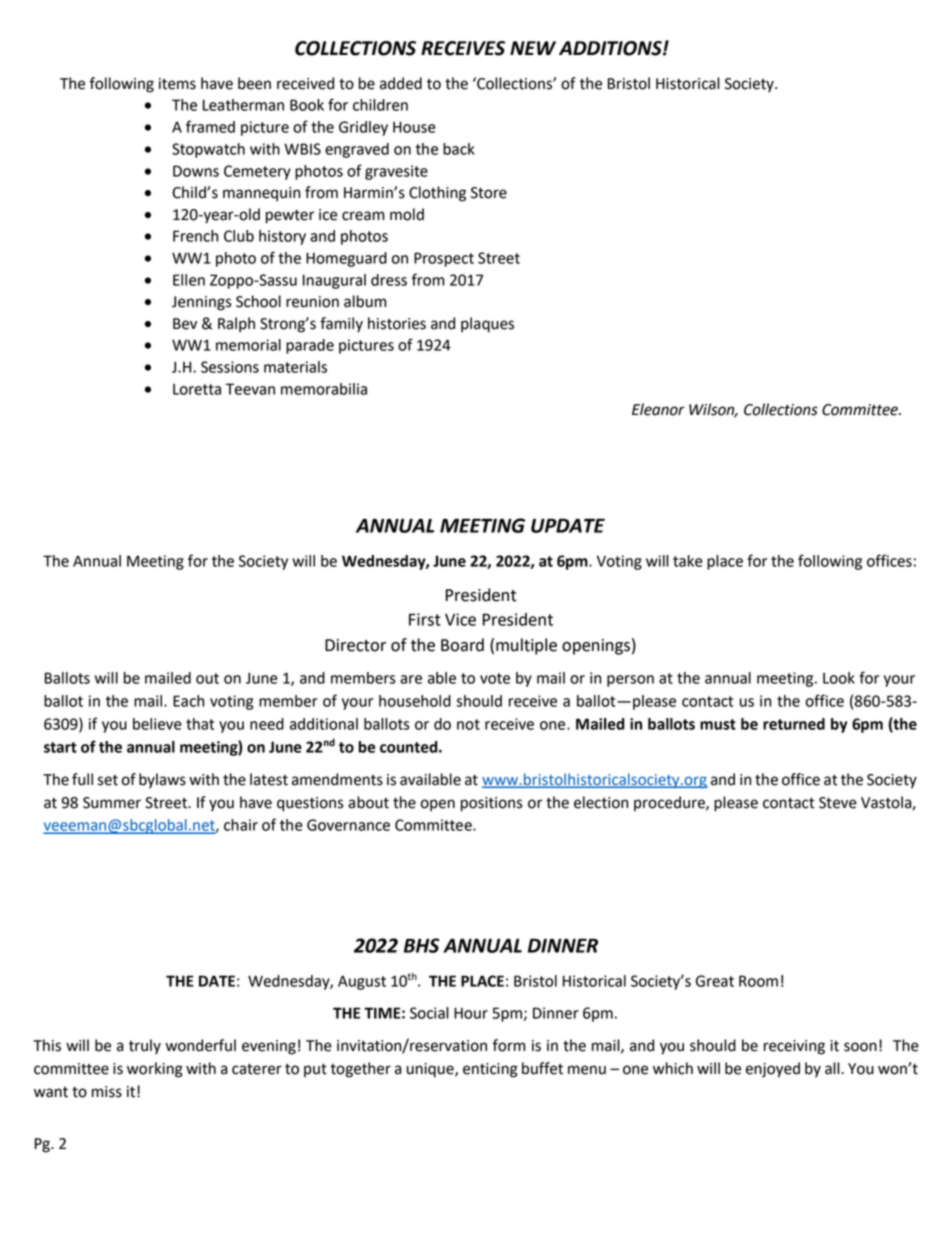 This screenshot has width=952, height=1233. Describe the element at coordinates (468, 724) in the screenshot. I see `not` at that location.
